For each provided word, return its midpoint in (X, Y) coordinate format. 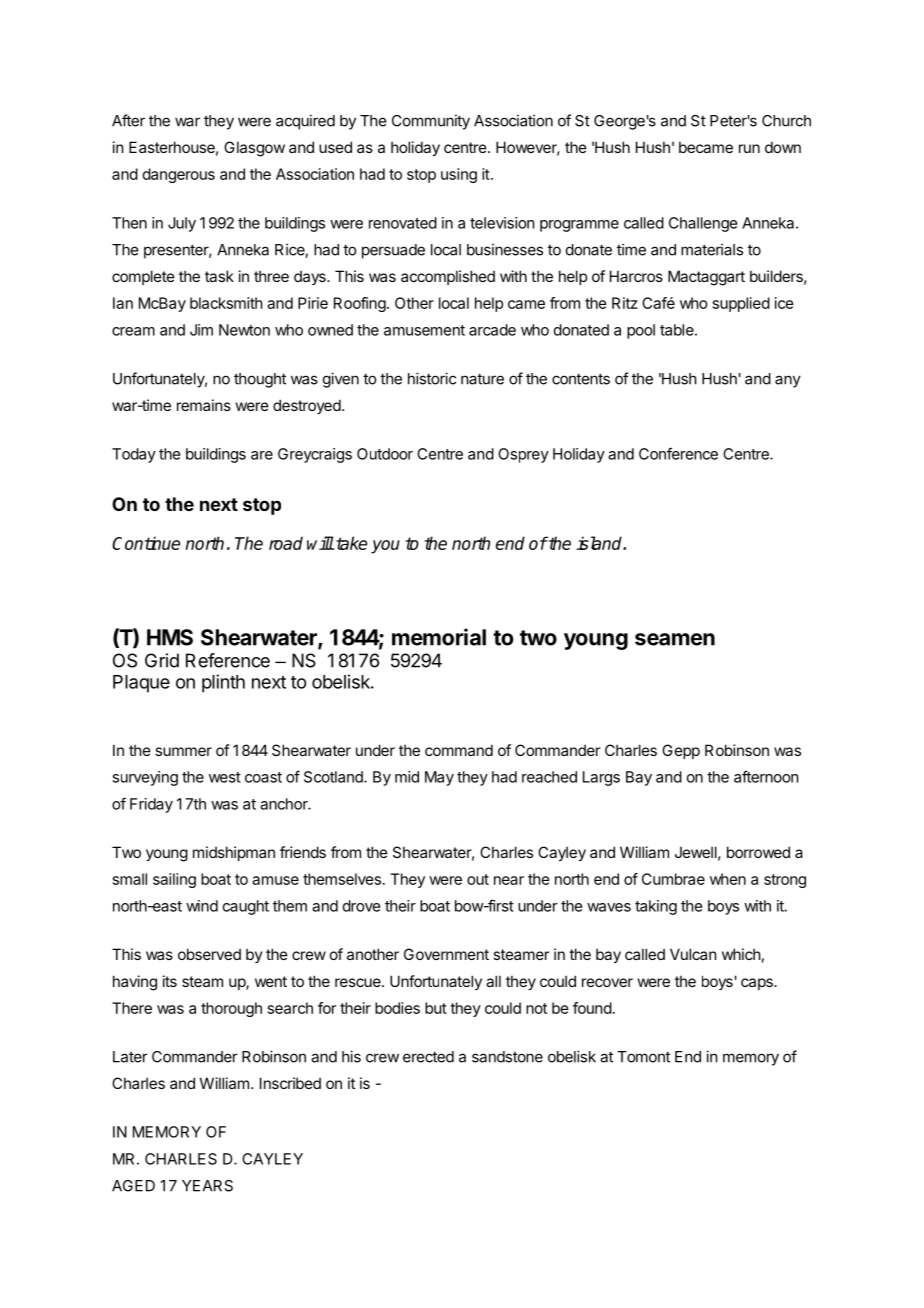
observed (209, 954)
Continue (146, 543)
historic (432, 378)
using (459, 175)
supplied (741, 304)
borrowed (758, 852)
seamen (675, 639)
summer (183, 751)
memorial (439, 637)
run (749, 148)
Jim (201, 330)
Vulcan (693, 954)
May (439, 778)
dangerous (179, 175)
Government (446, 954)
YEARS (207, 1186)
